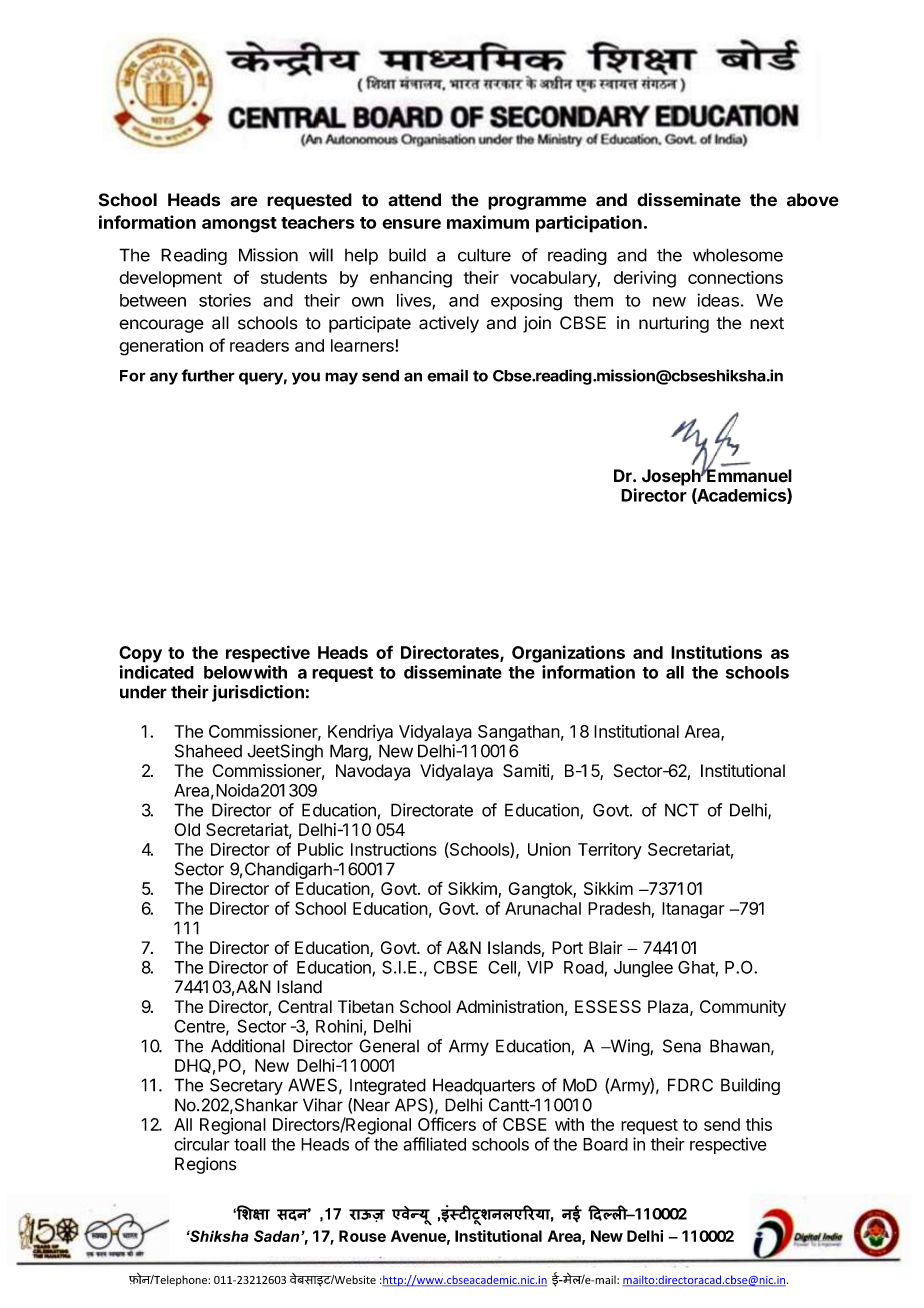 Image resolution: width=924 pixels, height=1308 pixels. What do you see at coordinates (716, 652) in the screenshot?
I see `Institutions` at bounding box center [716, 652].
